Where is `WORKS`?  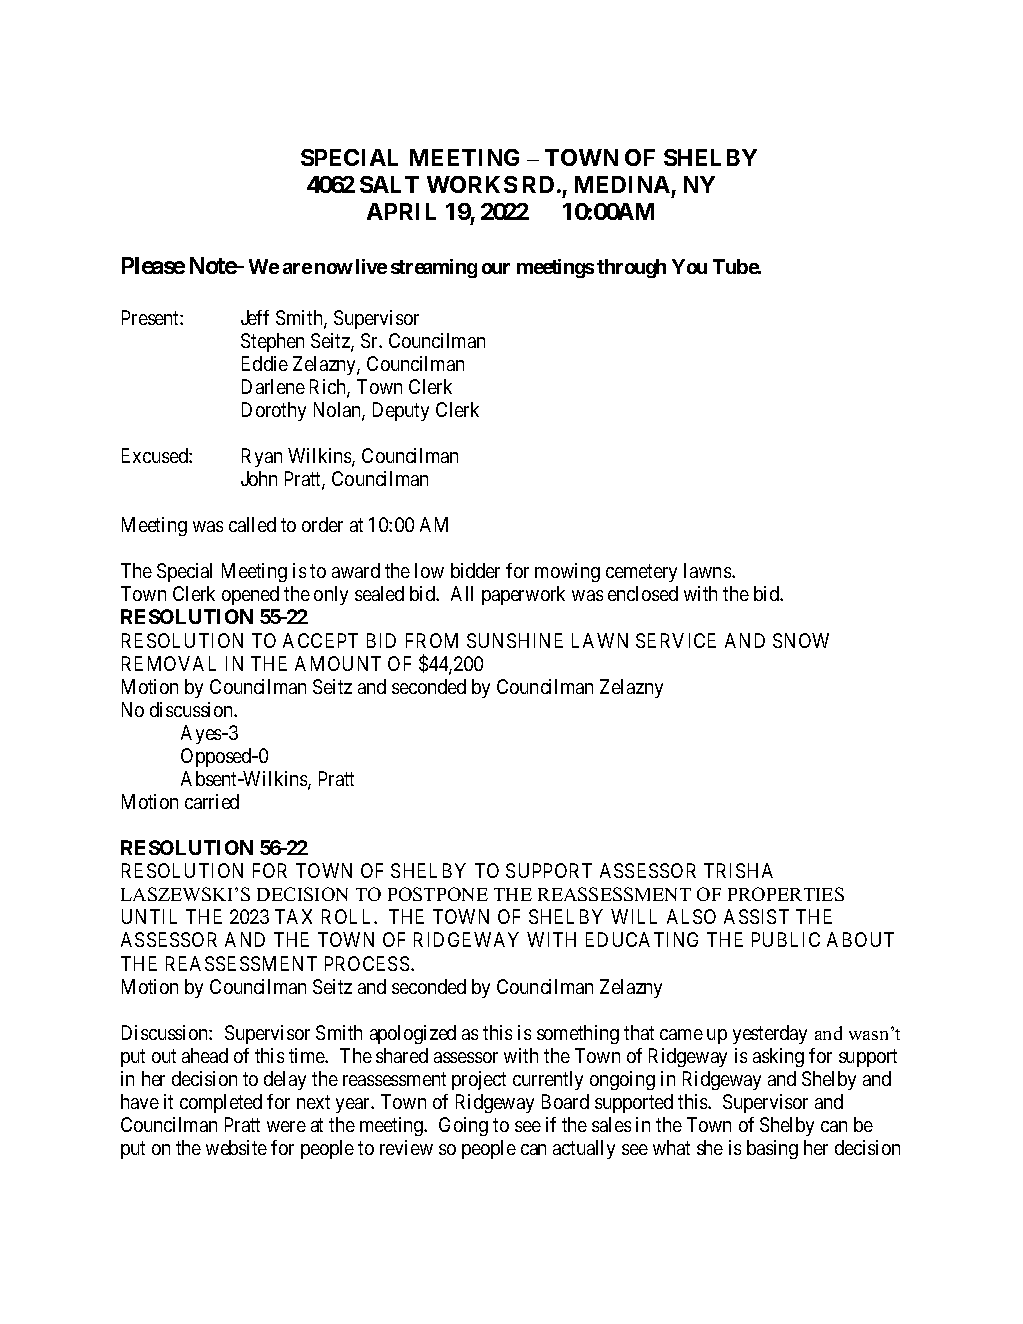
WORKS is located at coordinates (472, 184).
